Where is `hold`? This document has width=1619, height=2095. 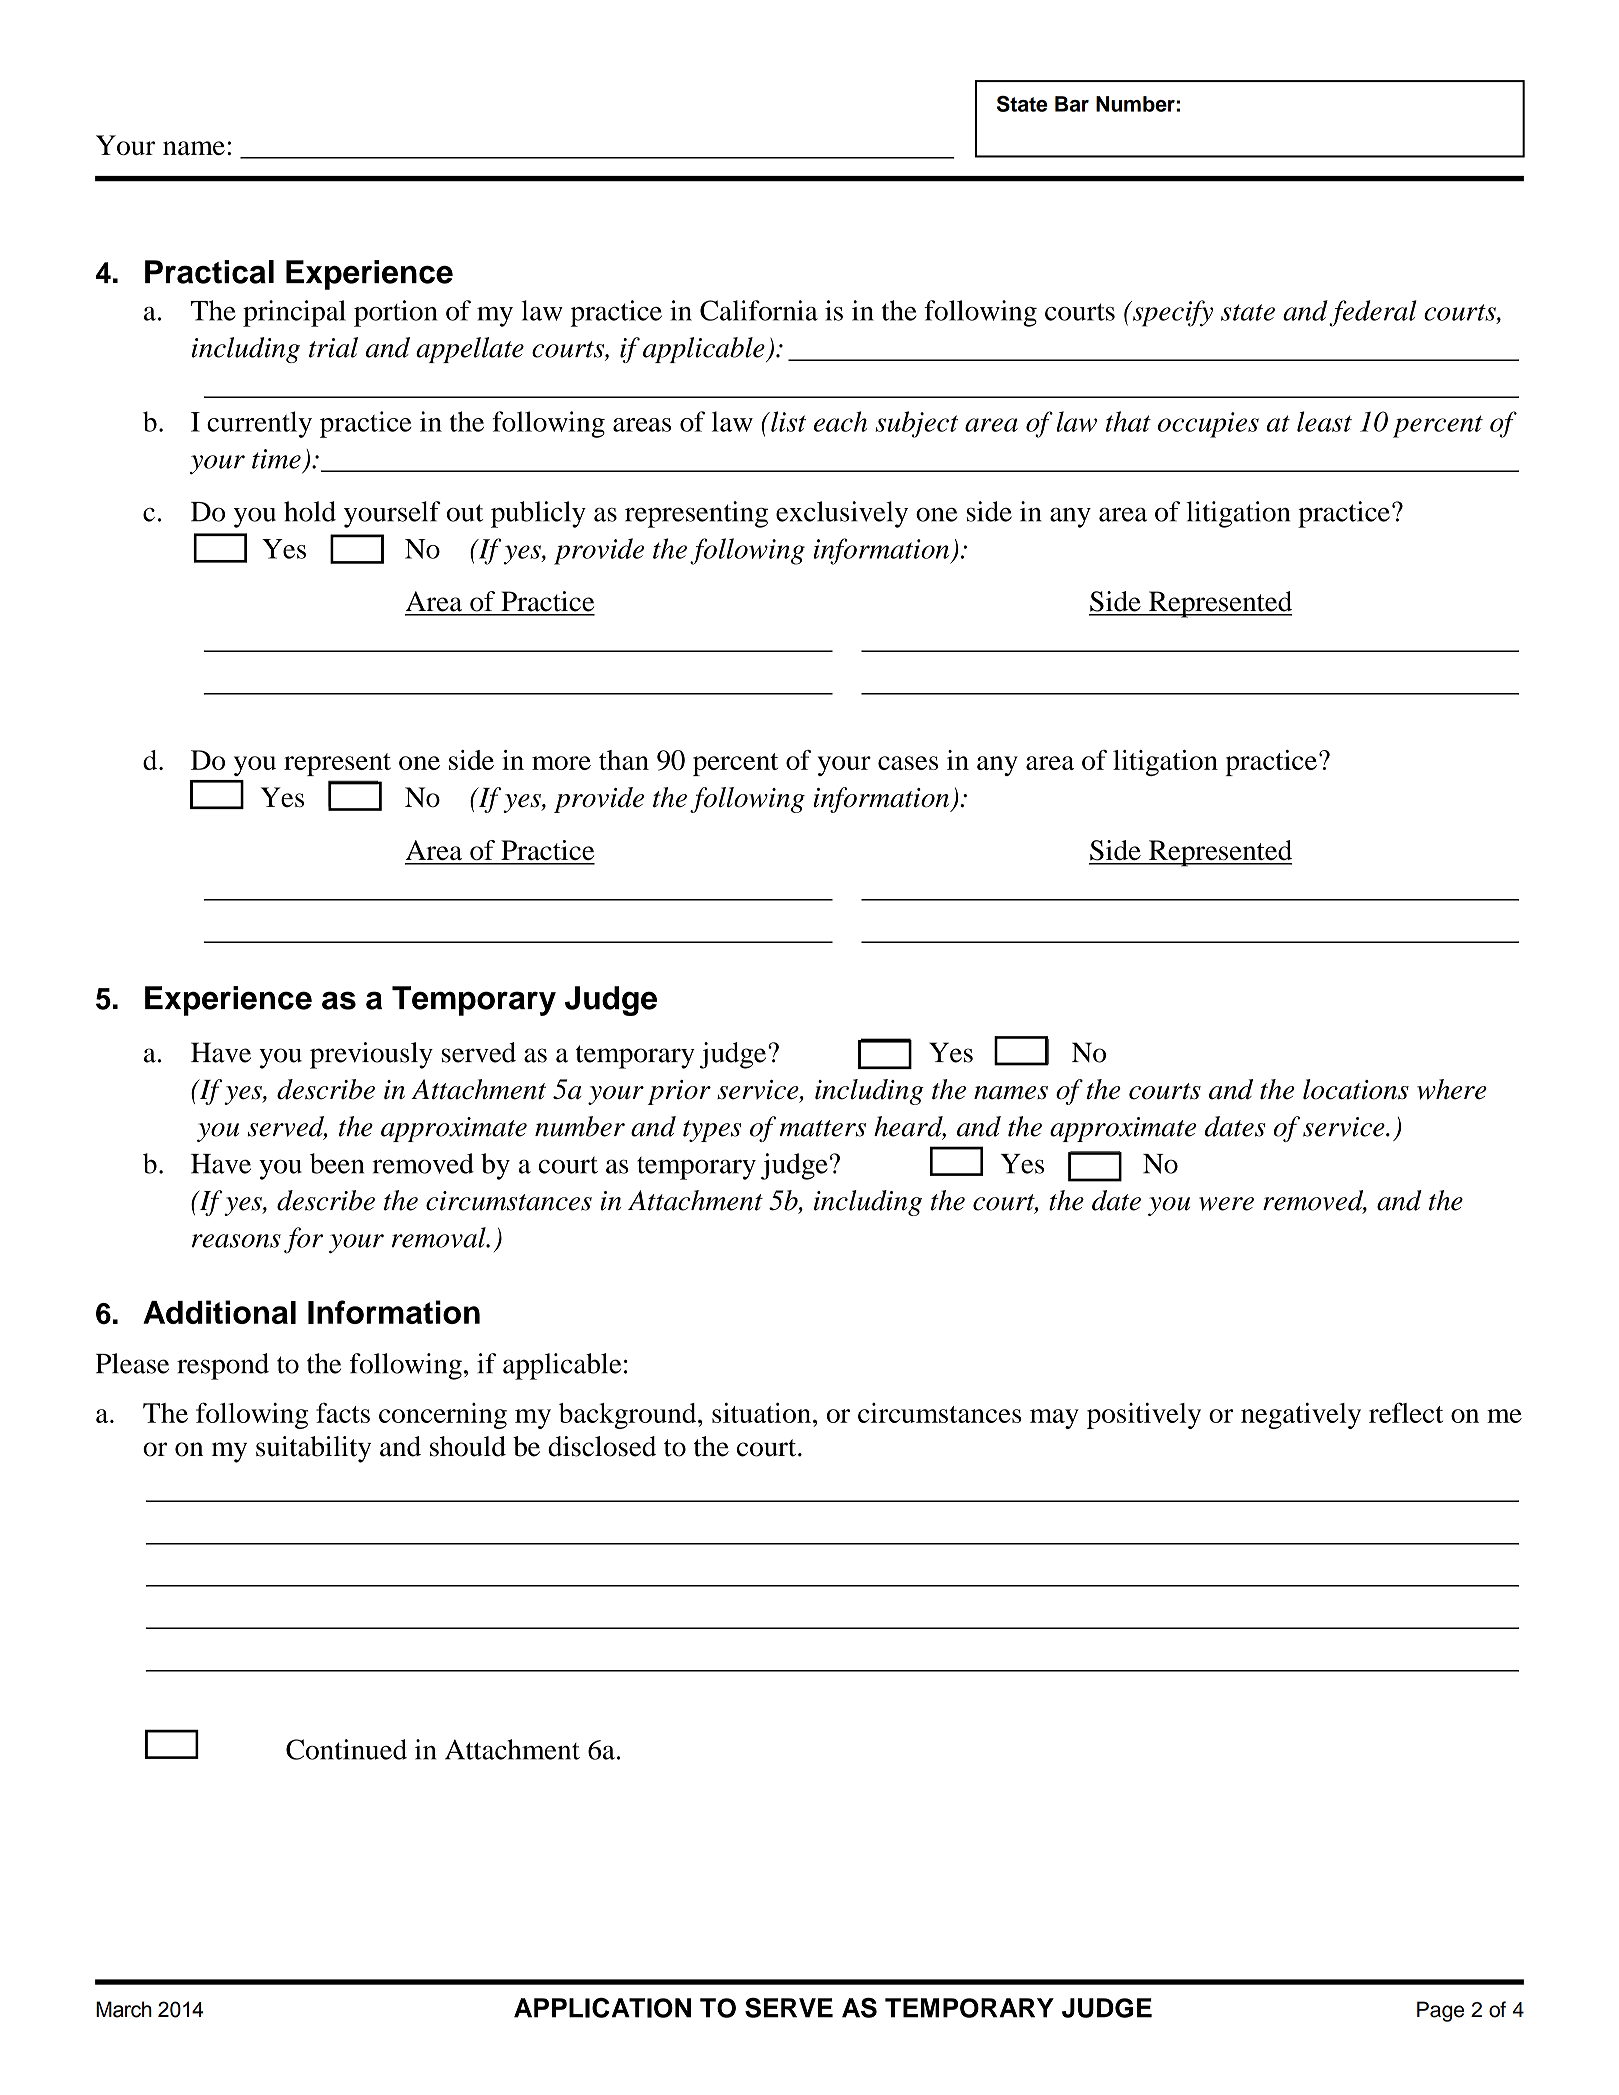 hold is located at coordinates (310, 511).
